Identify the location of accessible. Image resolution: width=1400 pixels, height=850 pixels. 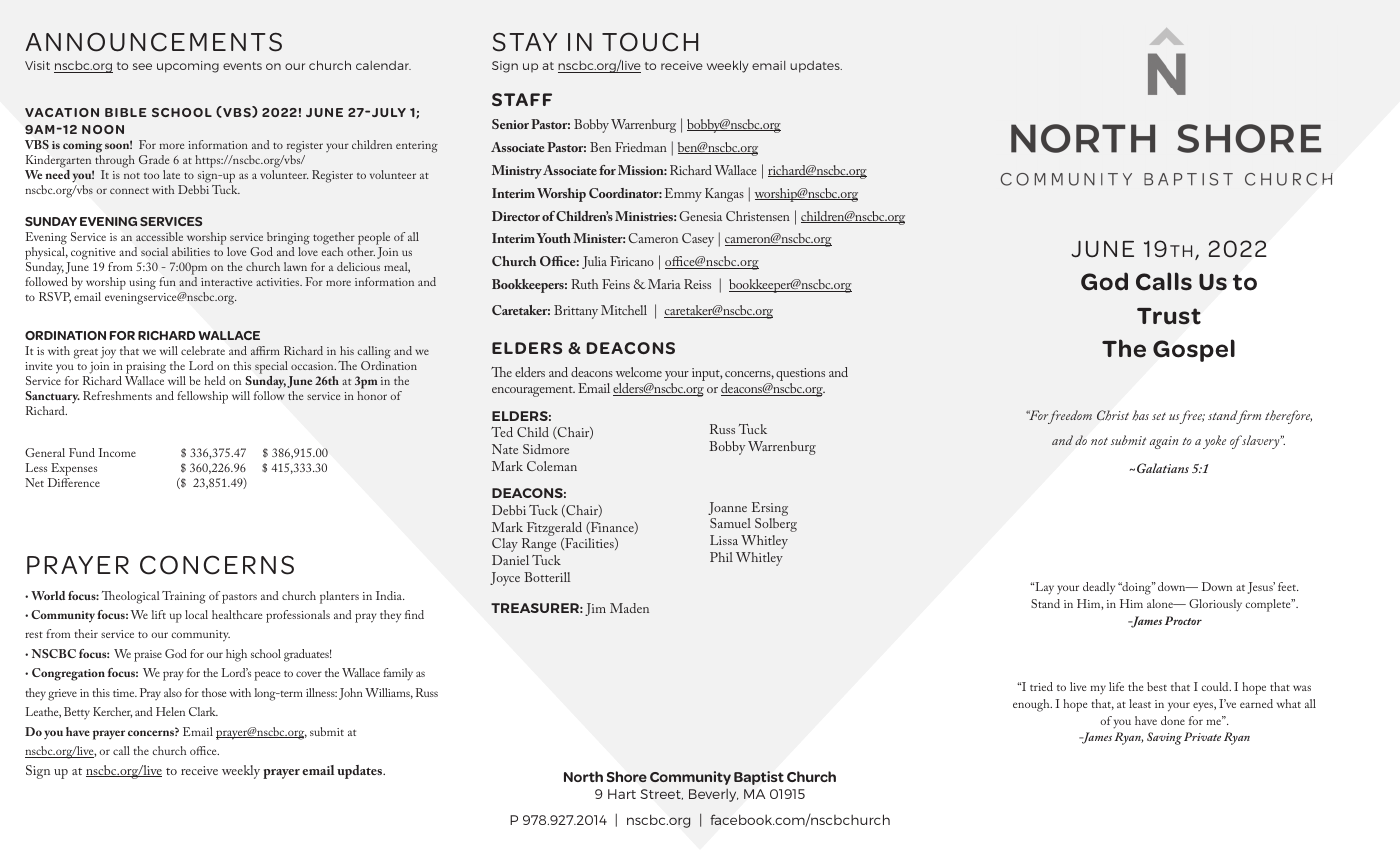
(159, 236).
